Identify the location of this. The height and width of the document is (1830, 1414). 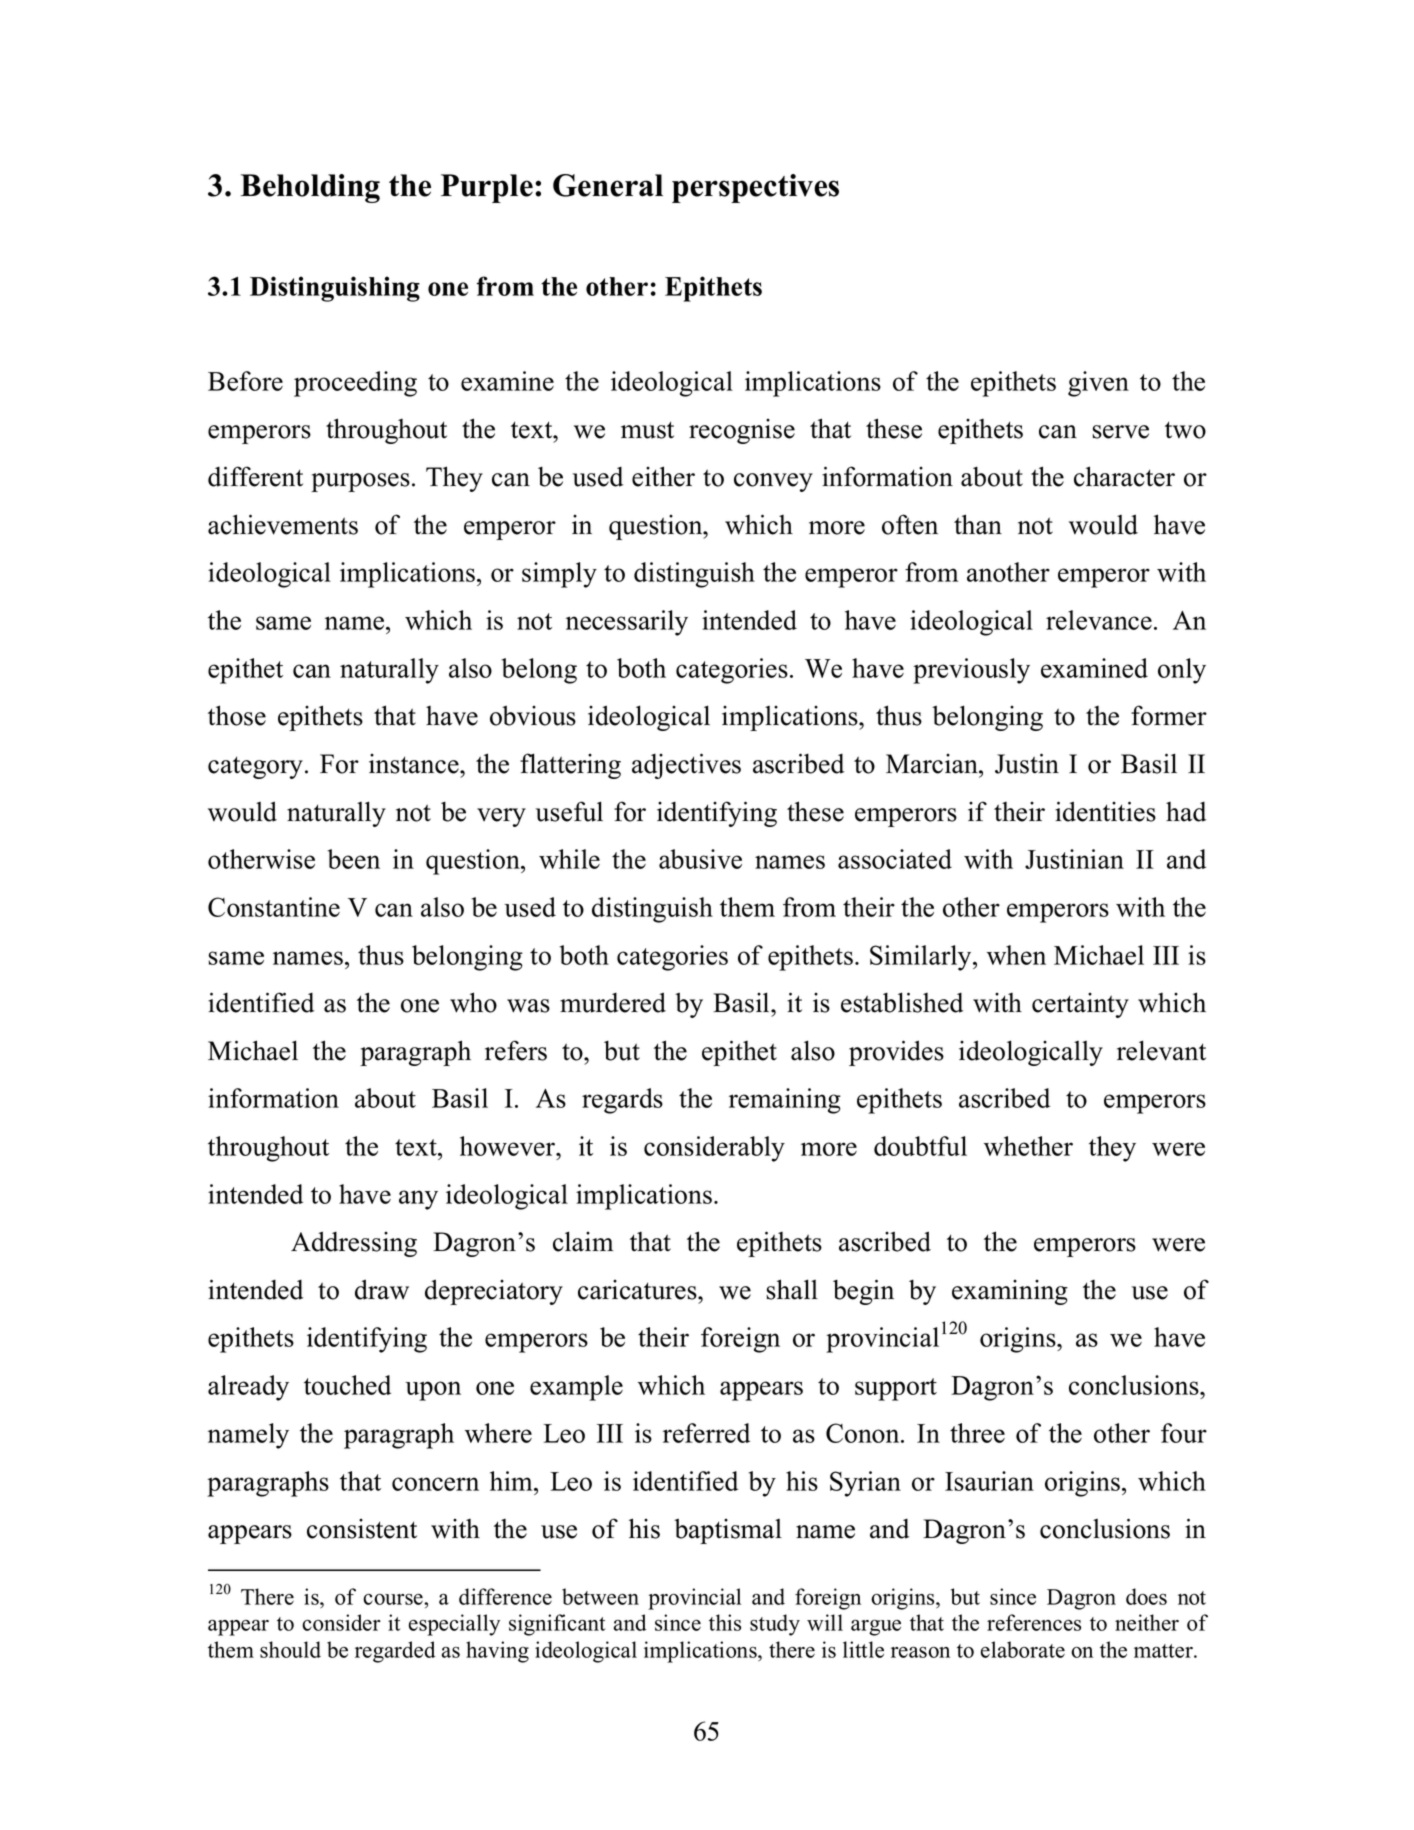
(725, 1622).
